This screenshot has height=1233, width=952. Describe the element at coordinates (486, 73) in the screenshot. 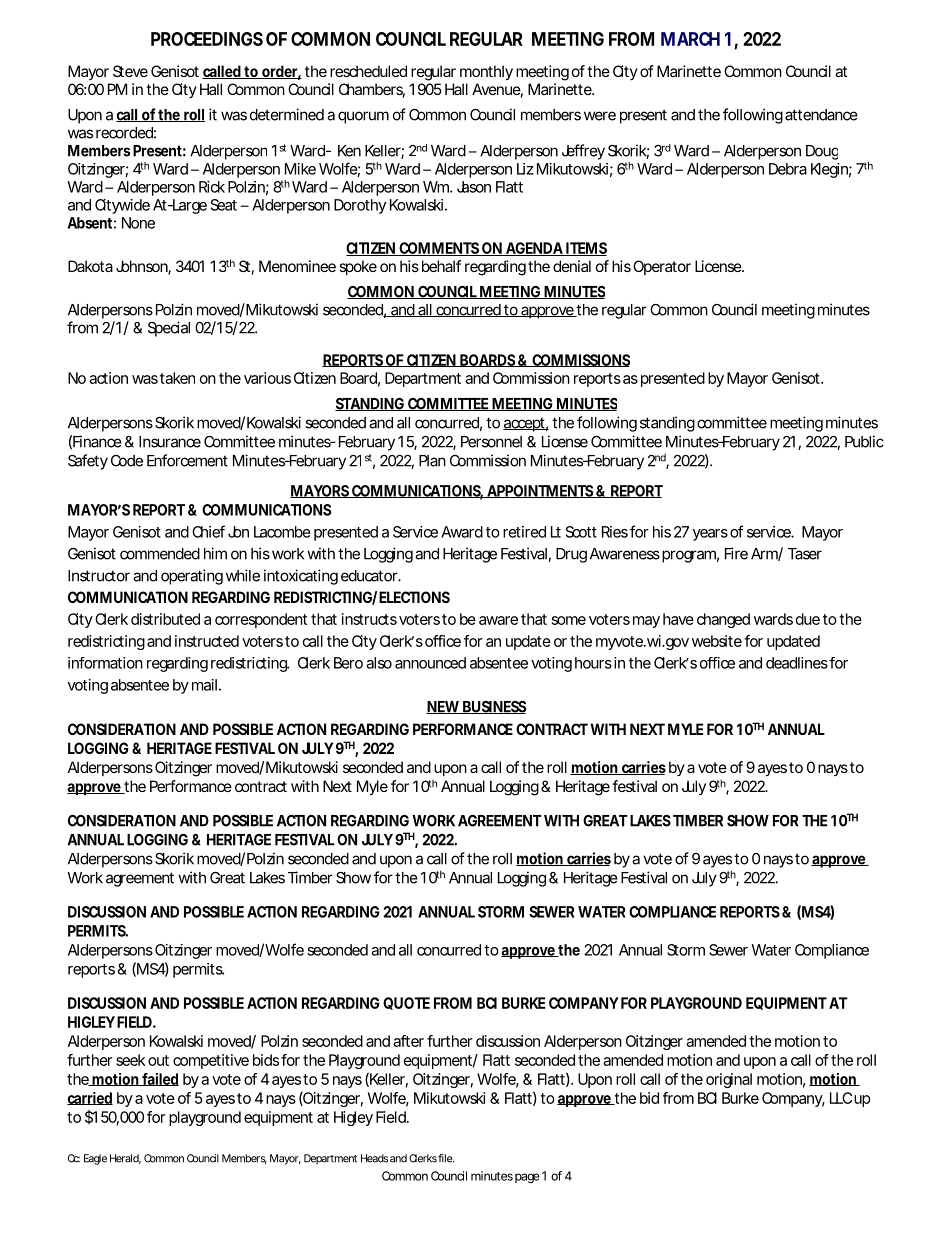

I see `monthly` at that location.
